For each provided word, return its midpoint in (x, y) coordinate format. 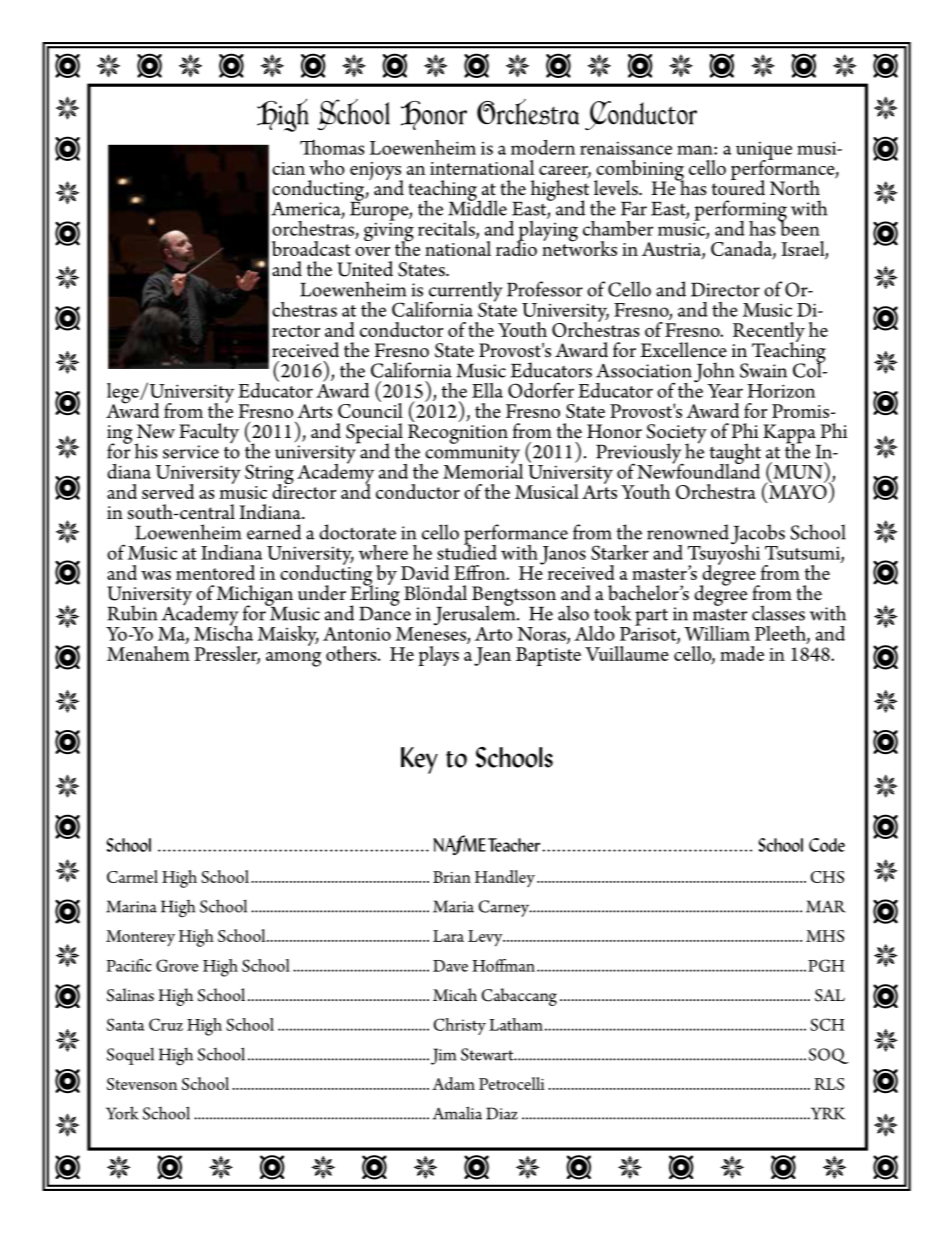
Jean (492, 656)
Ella (487, 390)
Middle (477, 207)
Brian (452, 877)
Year (725, 391)
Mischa (223, 632)
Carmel (132, 876)
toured (738, 187)
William (717, 633)
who (327, 167)
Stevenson (142, 1084)
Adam (453, 1083)
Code (827, 845)
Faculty (209, 434)
